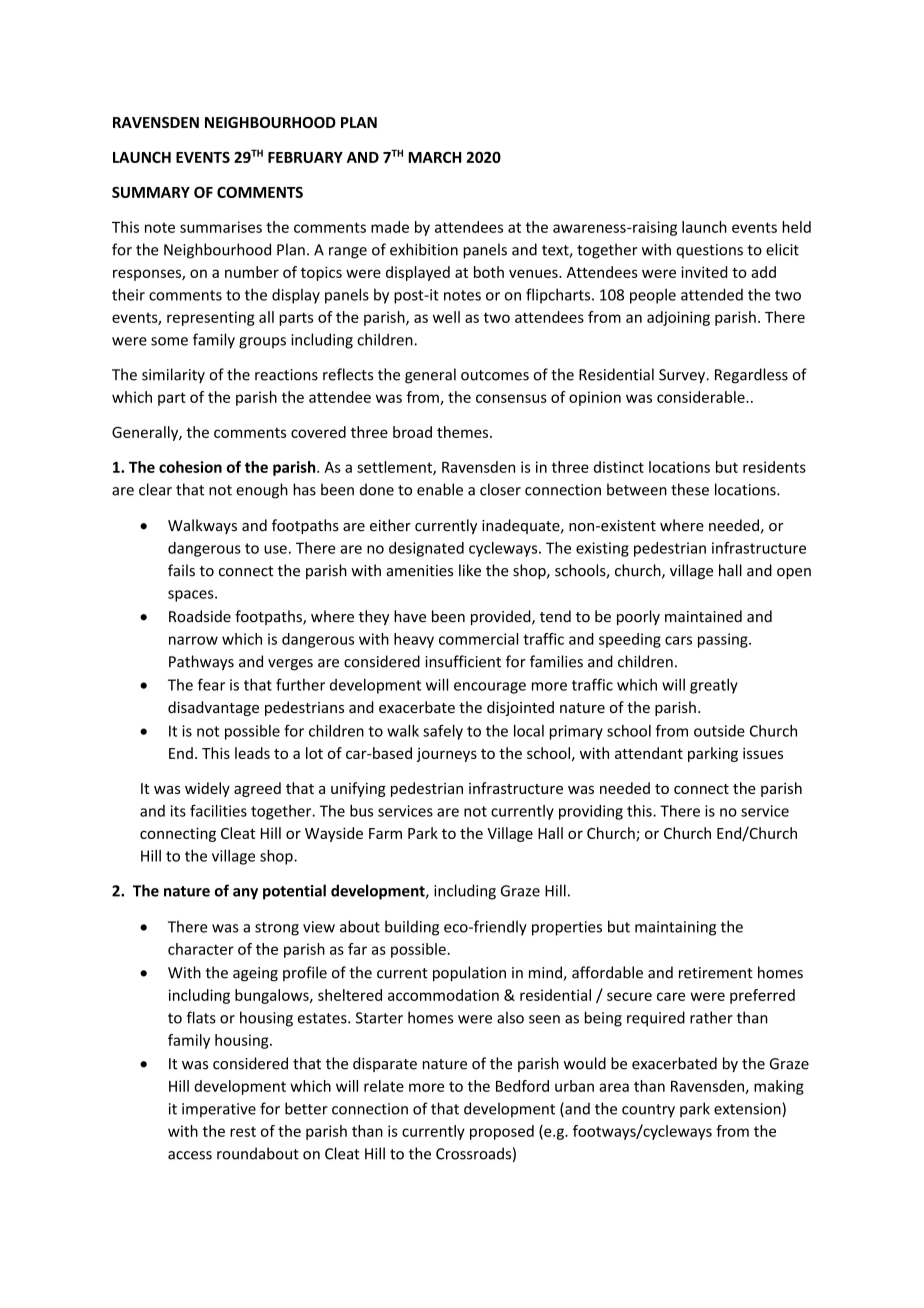 The width and height of the image is (924, 1308). Describe the element at coordinates (702, 397) in the image. I see `considerable` at that location.
